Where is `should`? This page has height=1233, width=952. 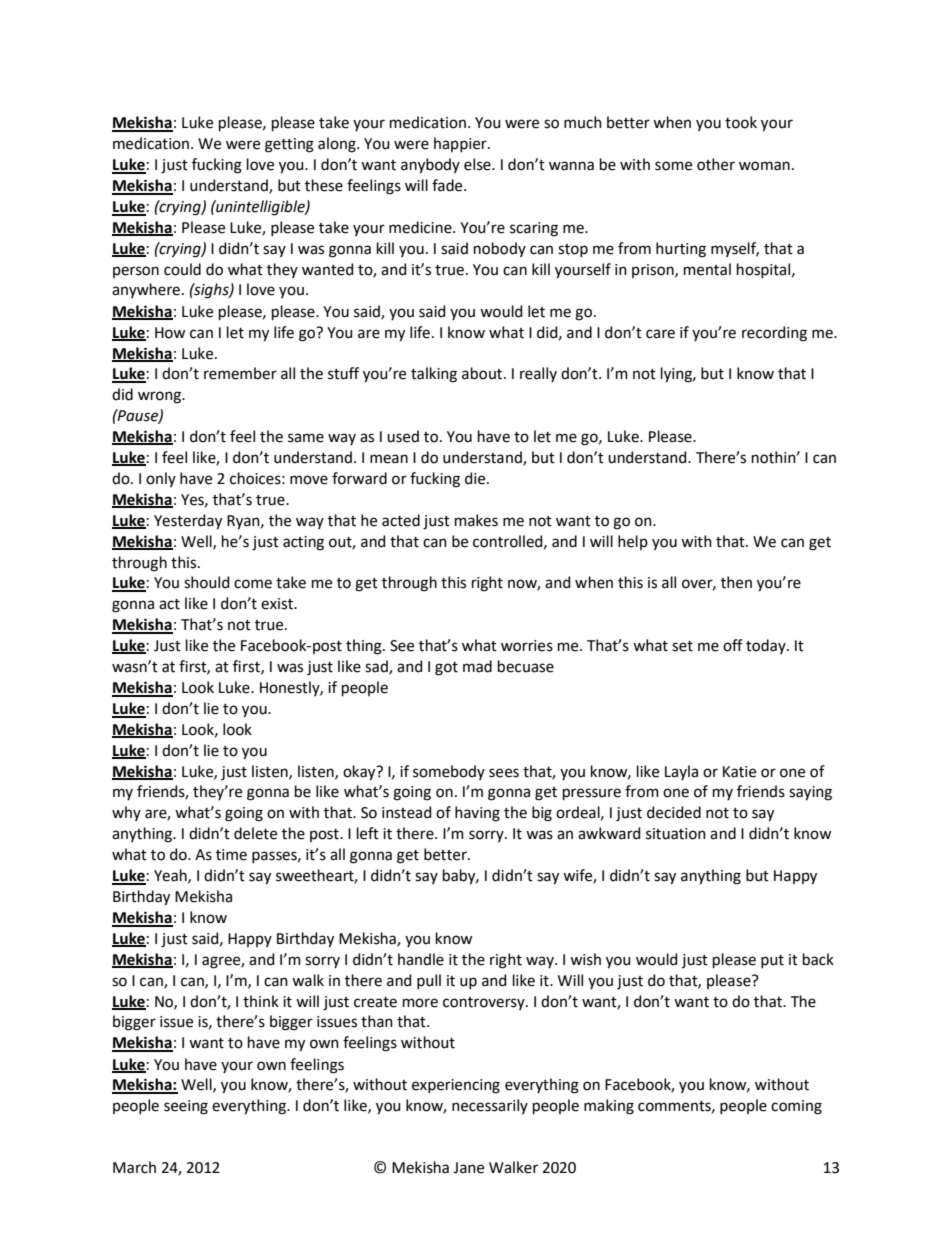 should is located at coordinates (206, 582).
